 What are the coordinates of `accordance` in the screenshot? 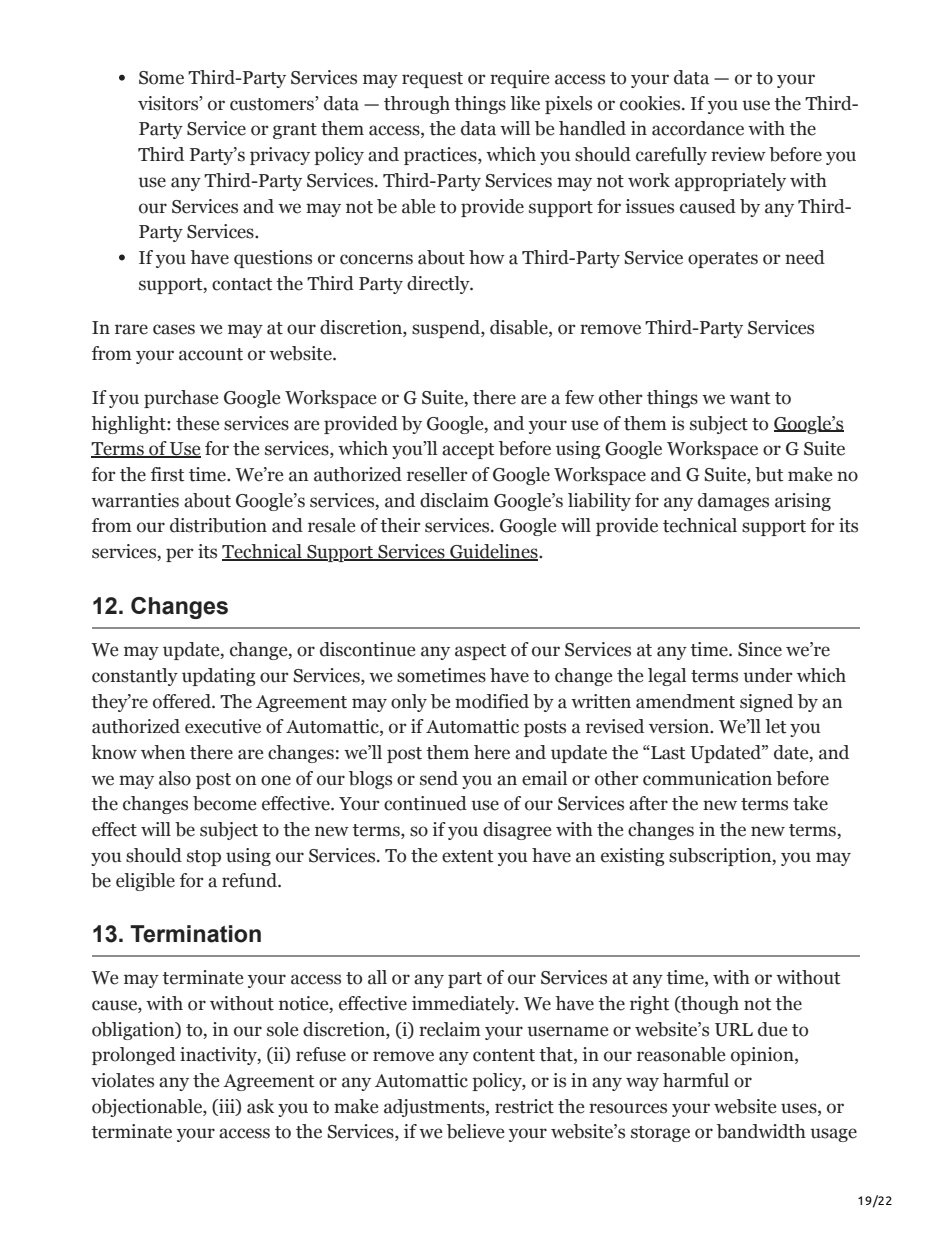 It's located at (698, 128).
